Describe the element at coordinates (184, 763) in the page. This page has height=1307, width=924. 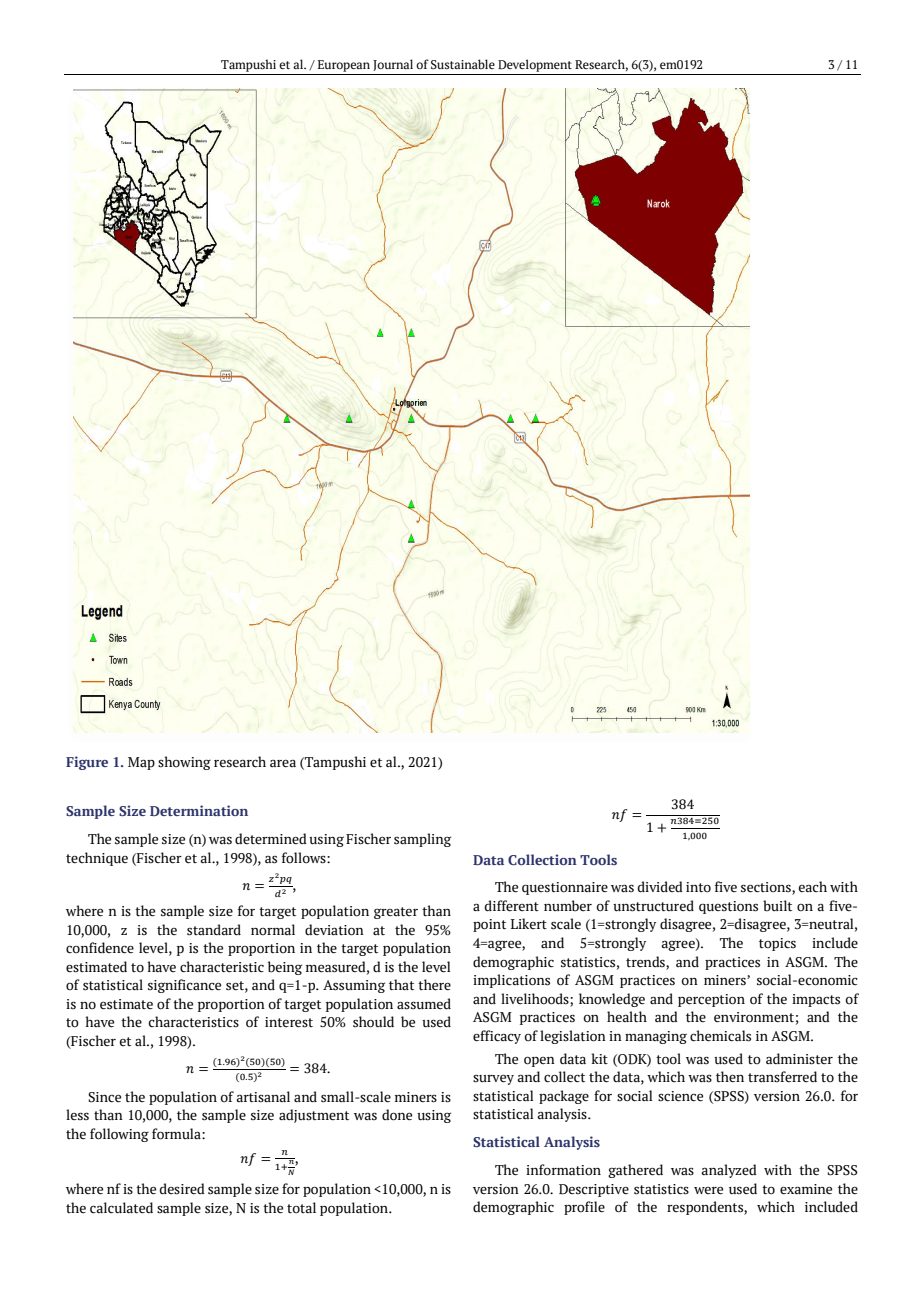
I see `showing` at that location.
